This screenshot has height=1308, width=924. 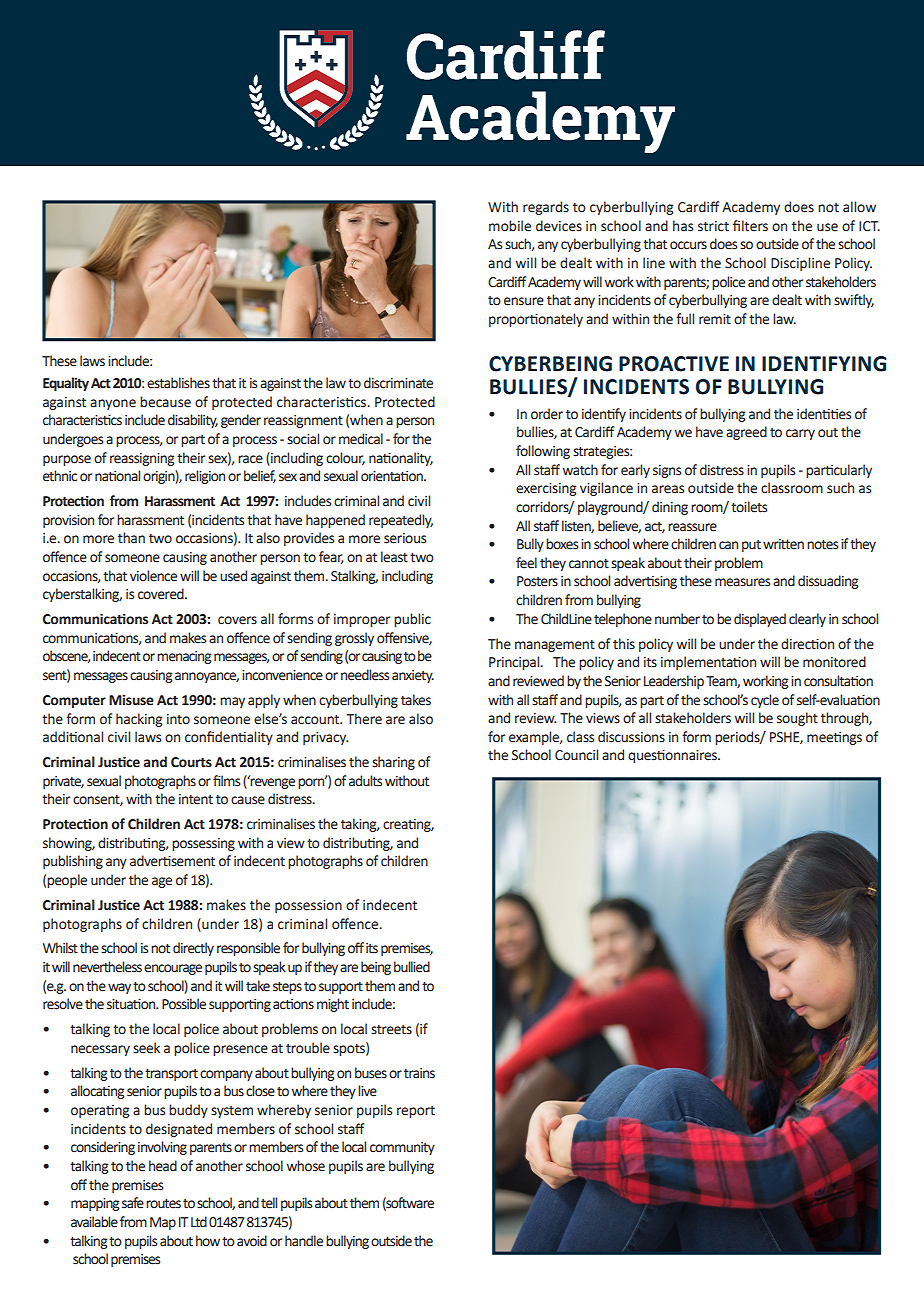 I want to click on community, so click(x=402, y=1148).
